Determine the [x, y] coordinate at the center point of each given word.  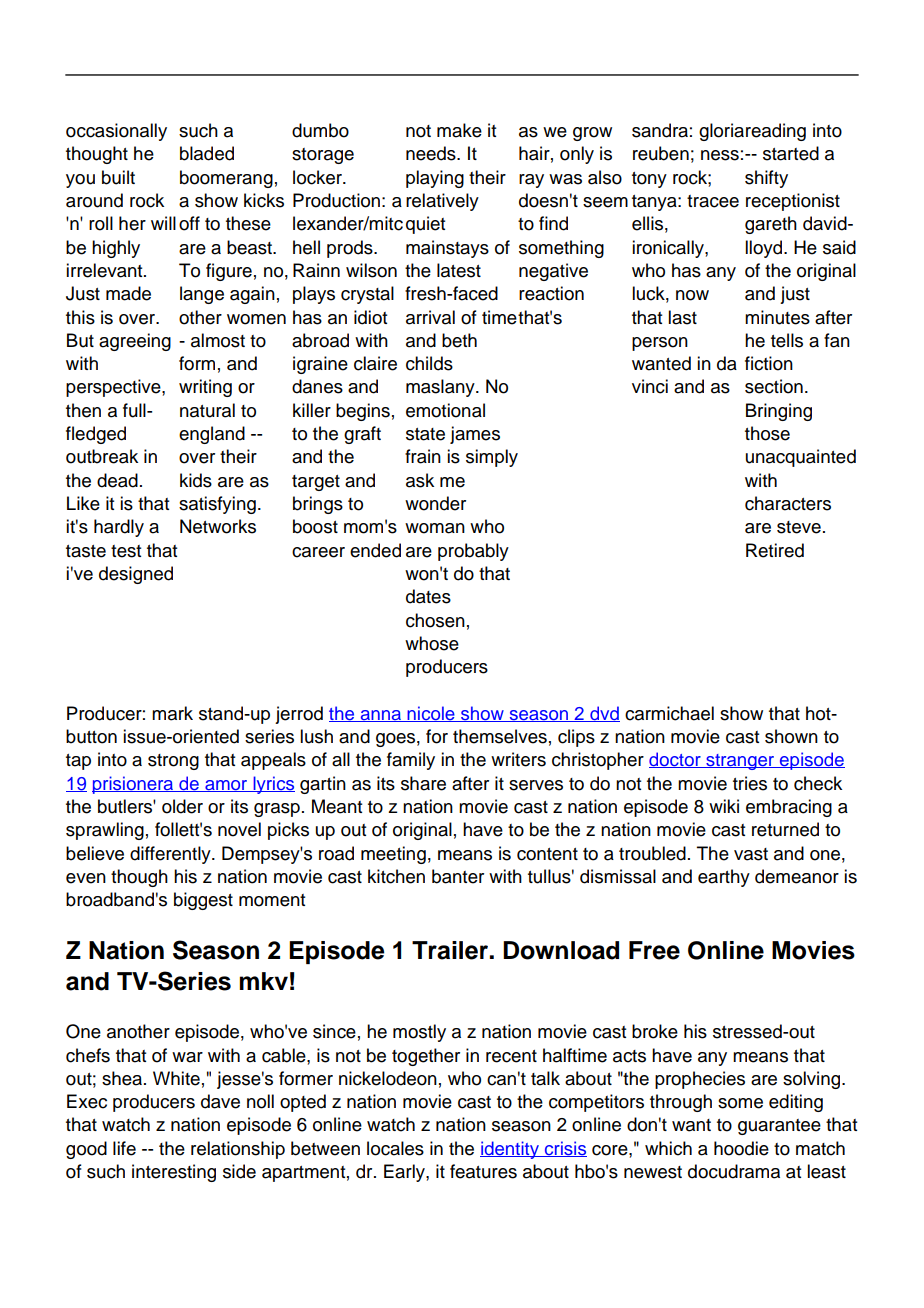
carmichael [669, 713]
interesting [174, 1173]
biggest [203, 901]
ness [720, 155]
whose [432, 643]
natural [207, 410]
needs [432, 153]
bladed [207, 153]
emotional [445, 410]
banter [458, 876]
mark [172, 713]
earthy [724, 878]
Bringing [779, 412]
